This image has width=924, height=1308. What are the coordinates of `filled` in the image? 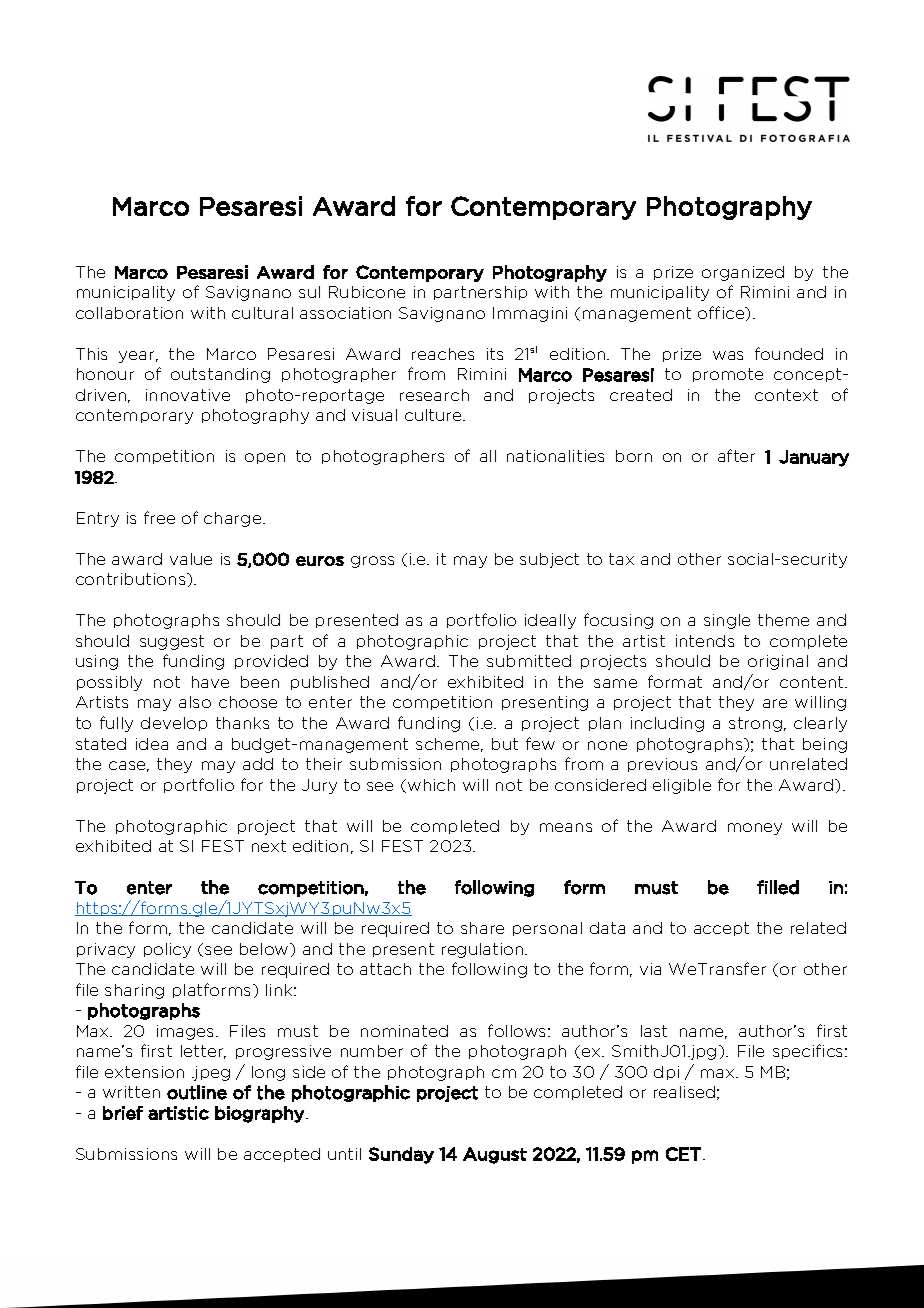 It's located at (778, 887).
